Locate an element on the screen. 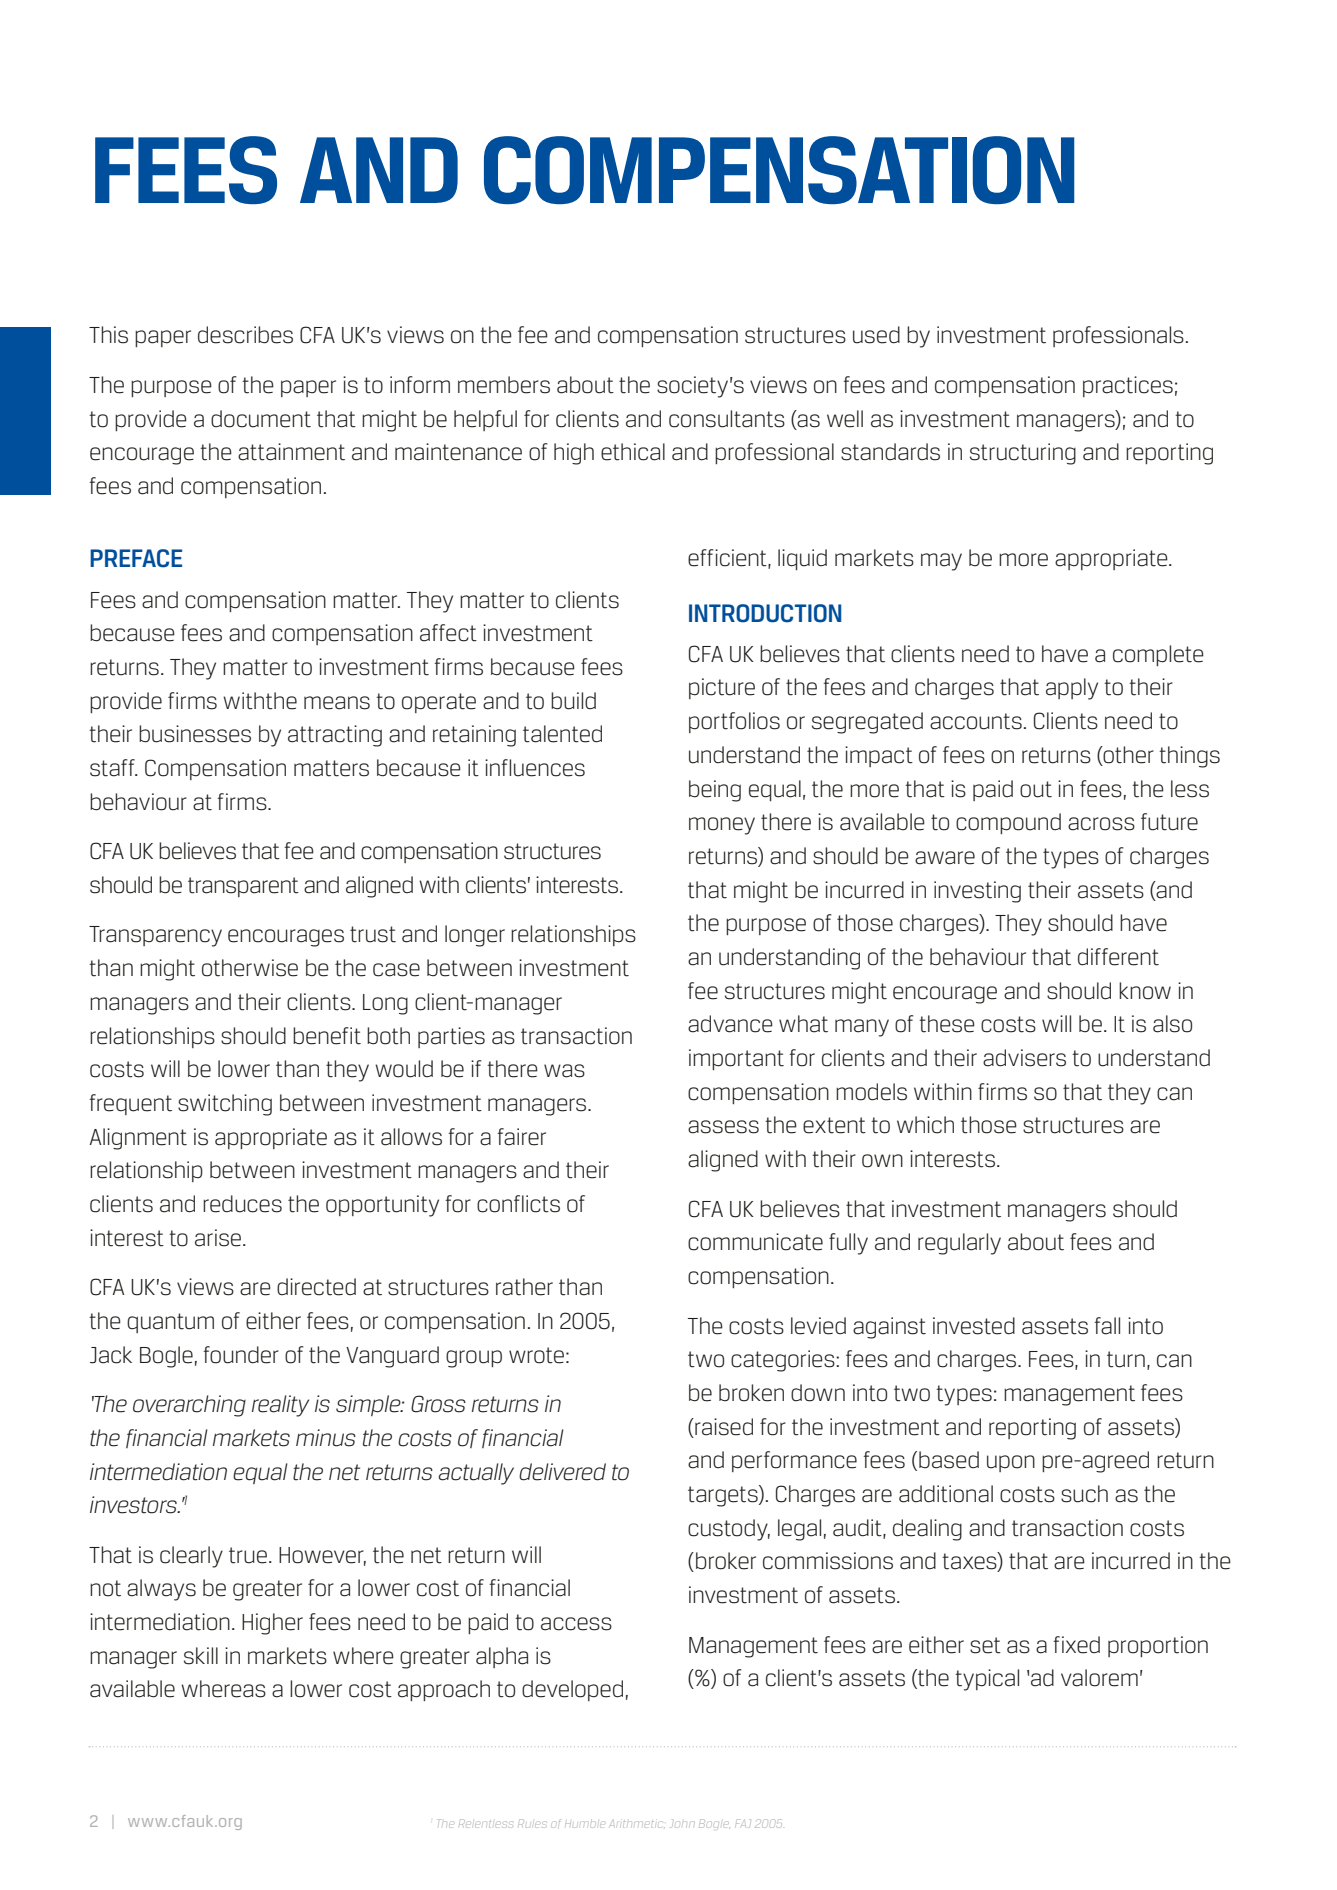 The width and height of the screenshot is (1337, 1890). document is located at coordinates (261, 419).
